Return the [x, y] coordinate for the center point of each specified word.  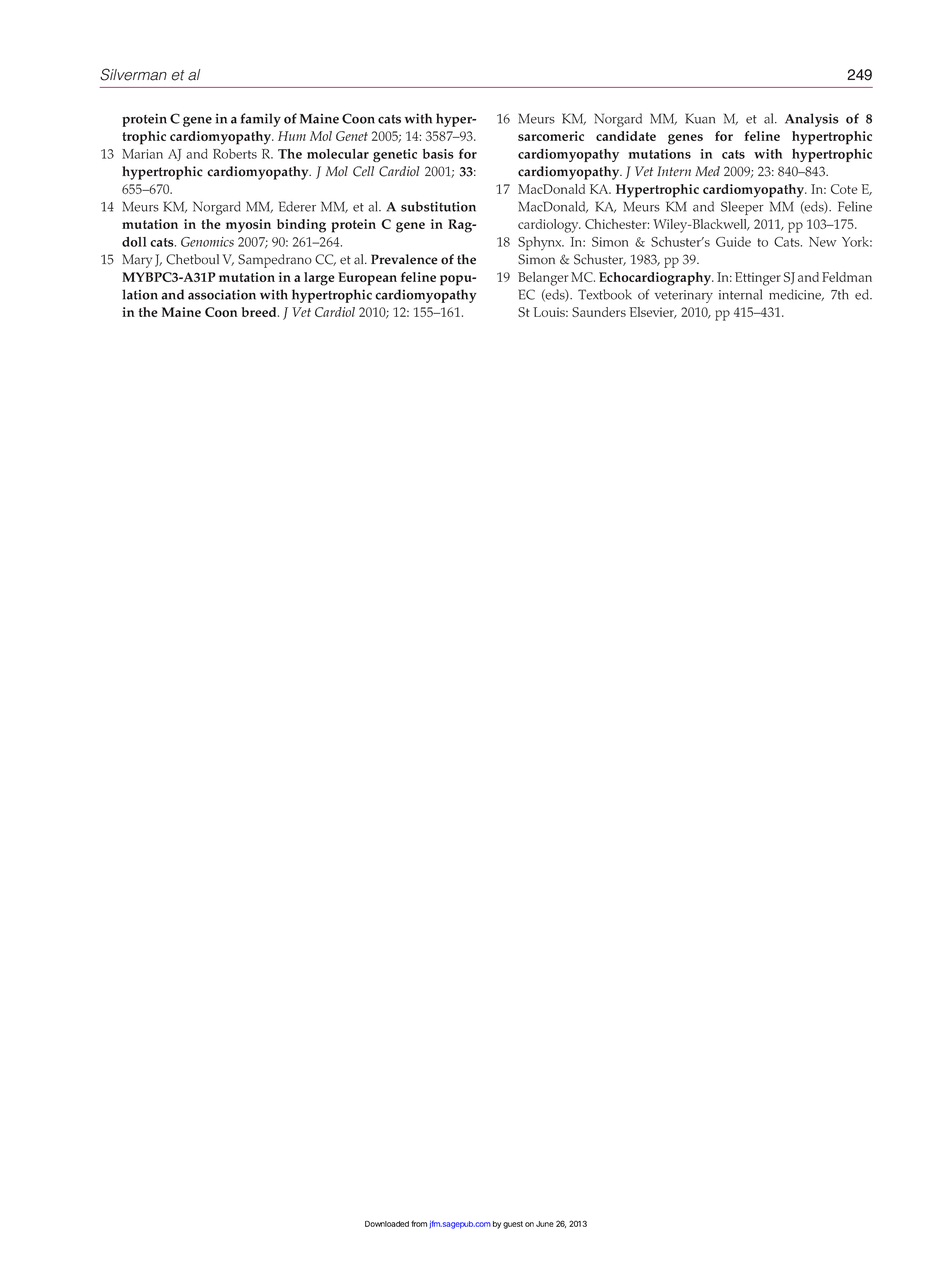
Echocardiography [656, 279]
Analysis [812, 120]
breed [260, 312]
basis [438, 154]
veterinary [683, 296]
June [545, 1224]
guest [513, 1225]
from [419, 1223]
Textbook [605, 294]
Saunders [599, 312]
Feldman [847, 277]
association [222, 294]
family [261, 120]
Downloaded [387, 1224]
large [319, 279]
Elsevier [653, 313]
